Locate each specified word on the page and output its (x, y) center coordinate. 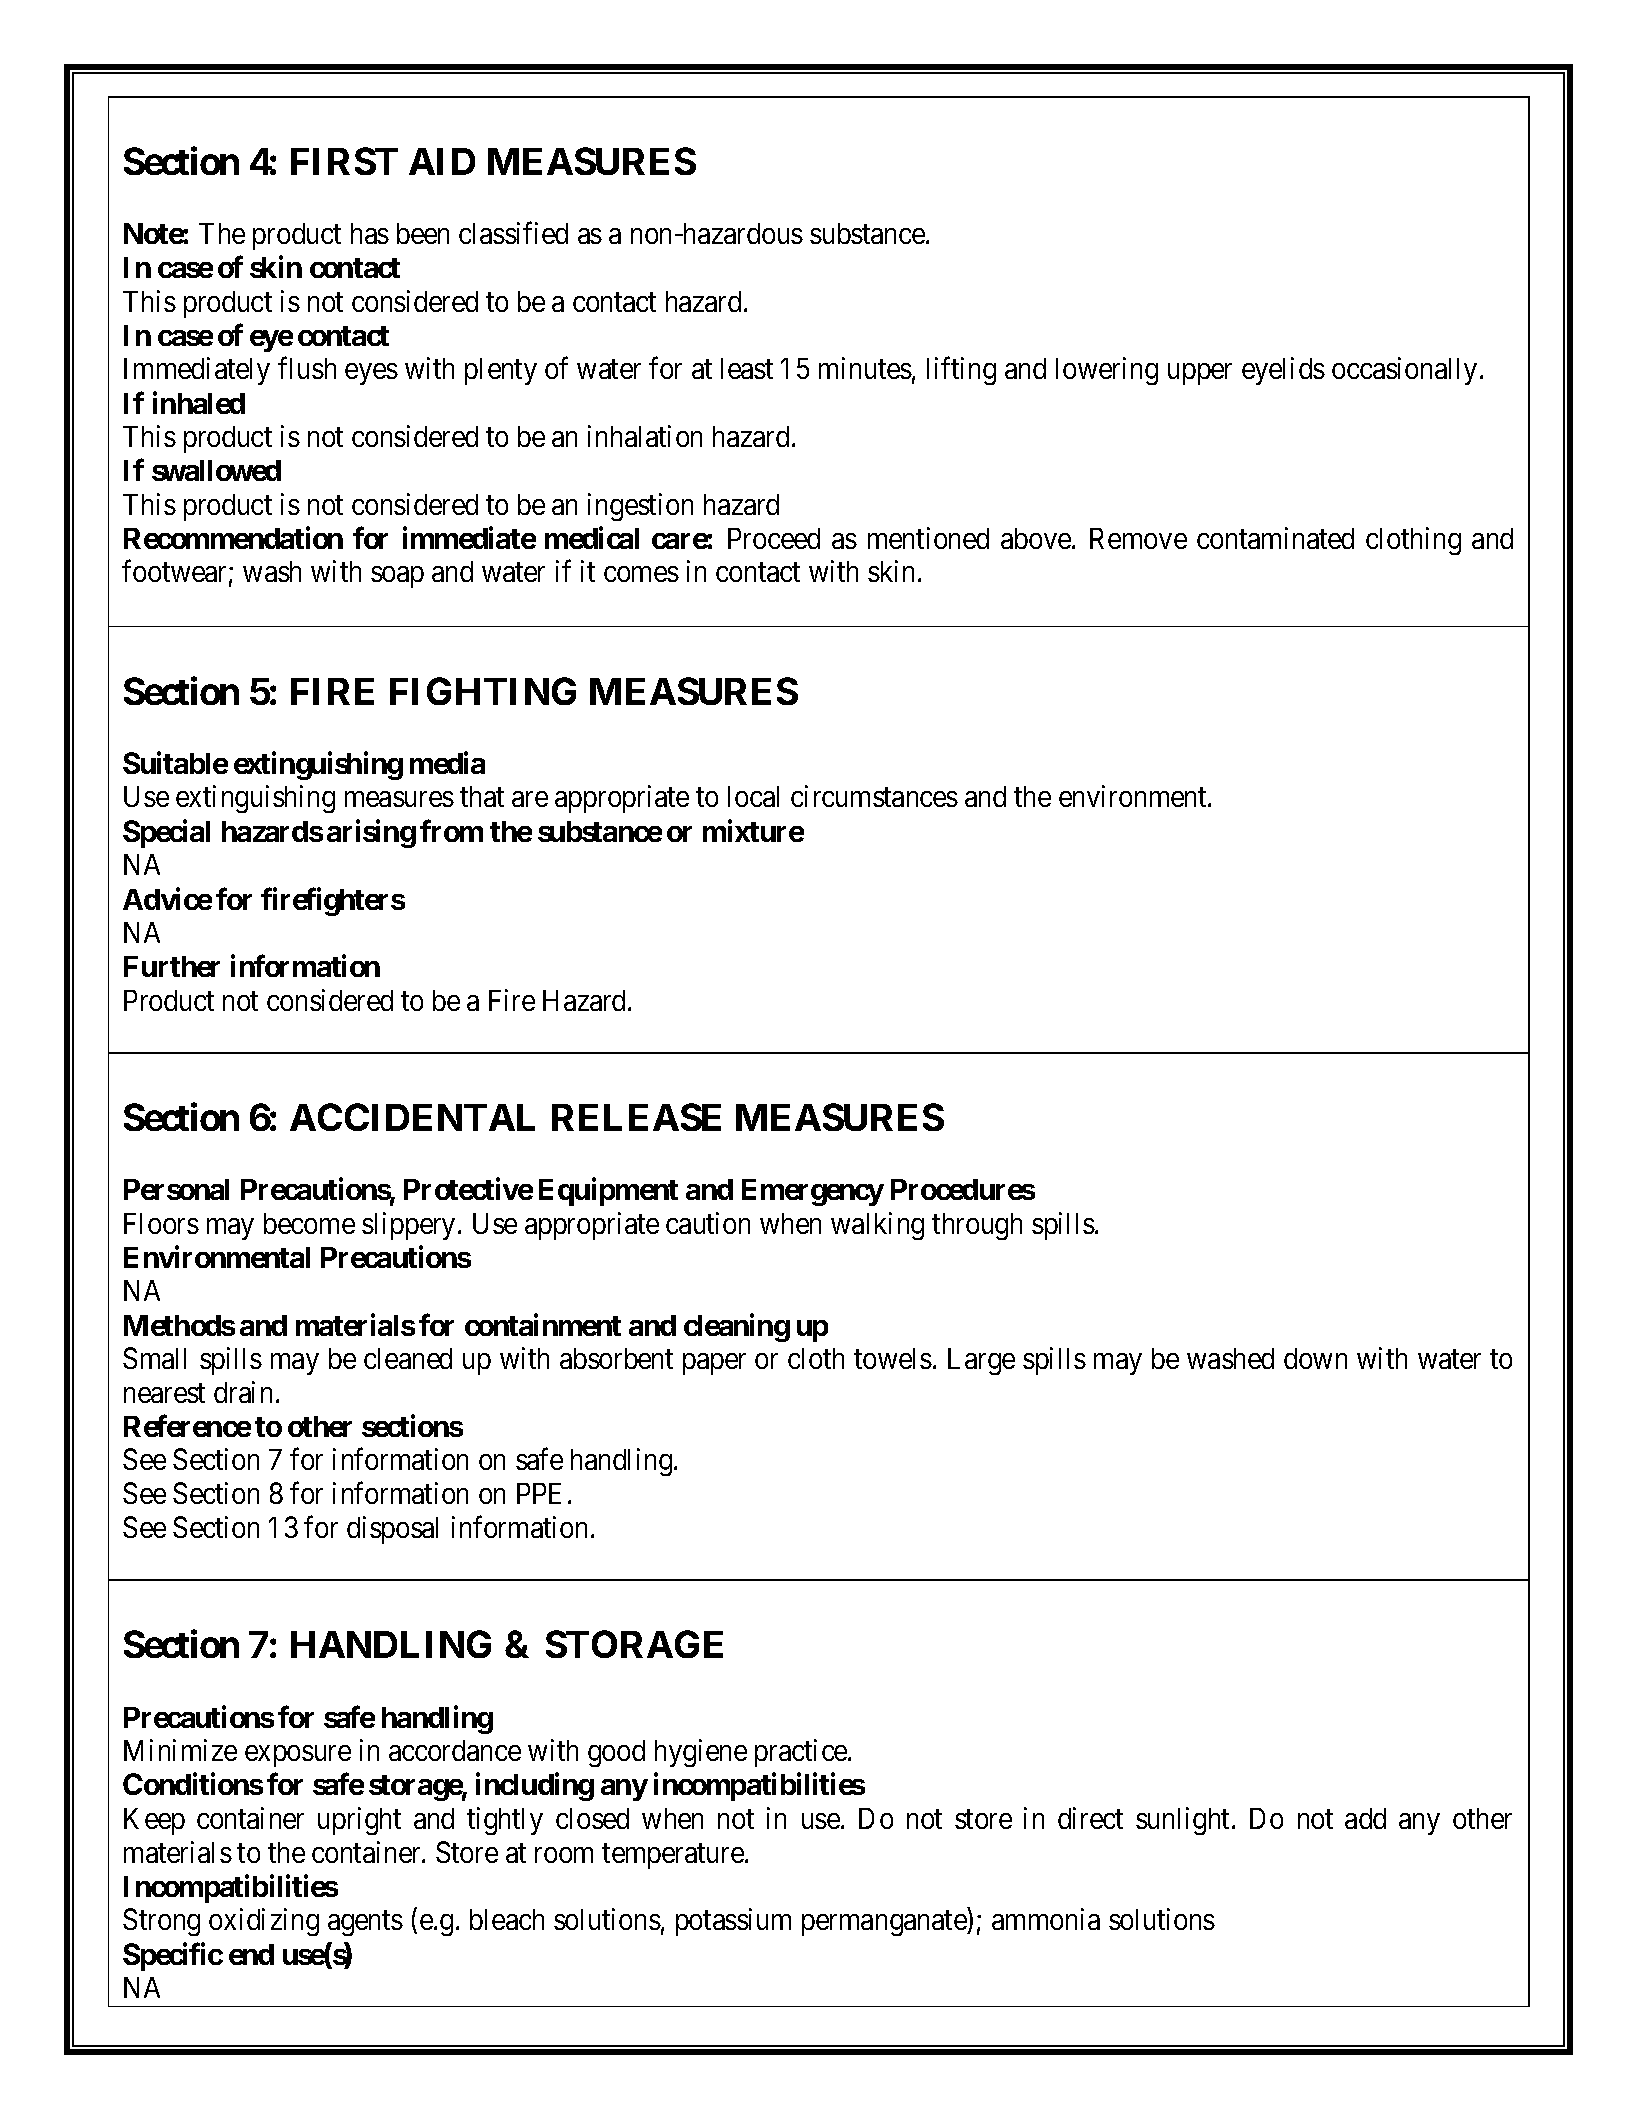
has (370, 233)
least (747, 368)
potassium (733, 1922)
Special (166, 834)
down (1315, 1358)
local (753, 796)
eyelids (1283, 371)
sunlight (1184, 1821)
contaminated (1275, 538)
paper (714, 1364)
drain (243, 1392)
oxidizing (264, 1922)
